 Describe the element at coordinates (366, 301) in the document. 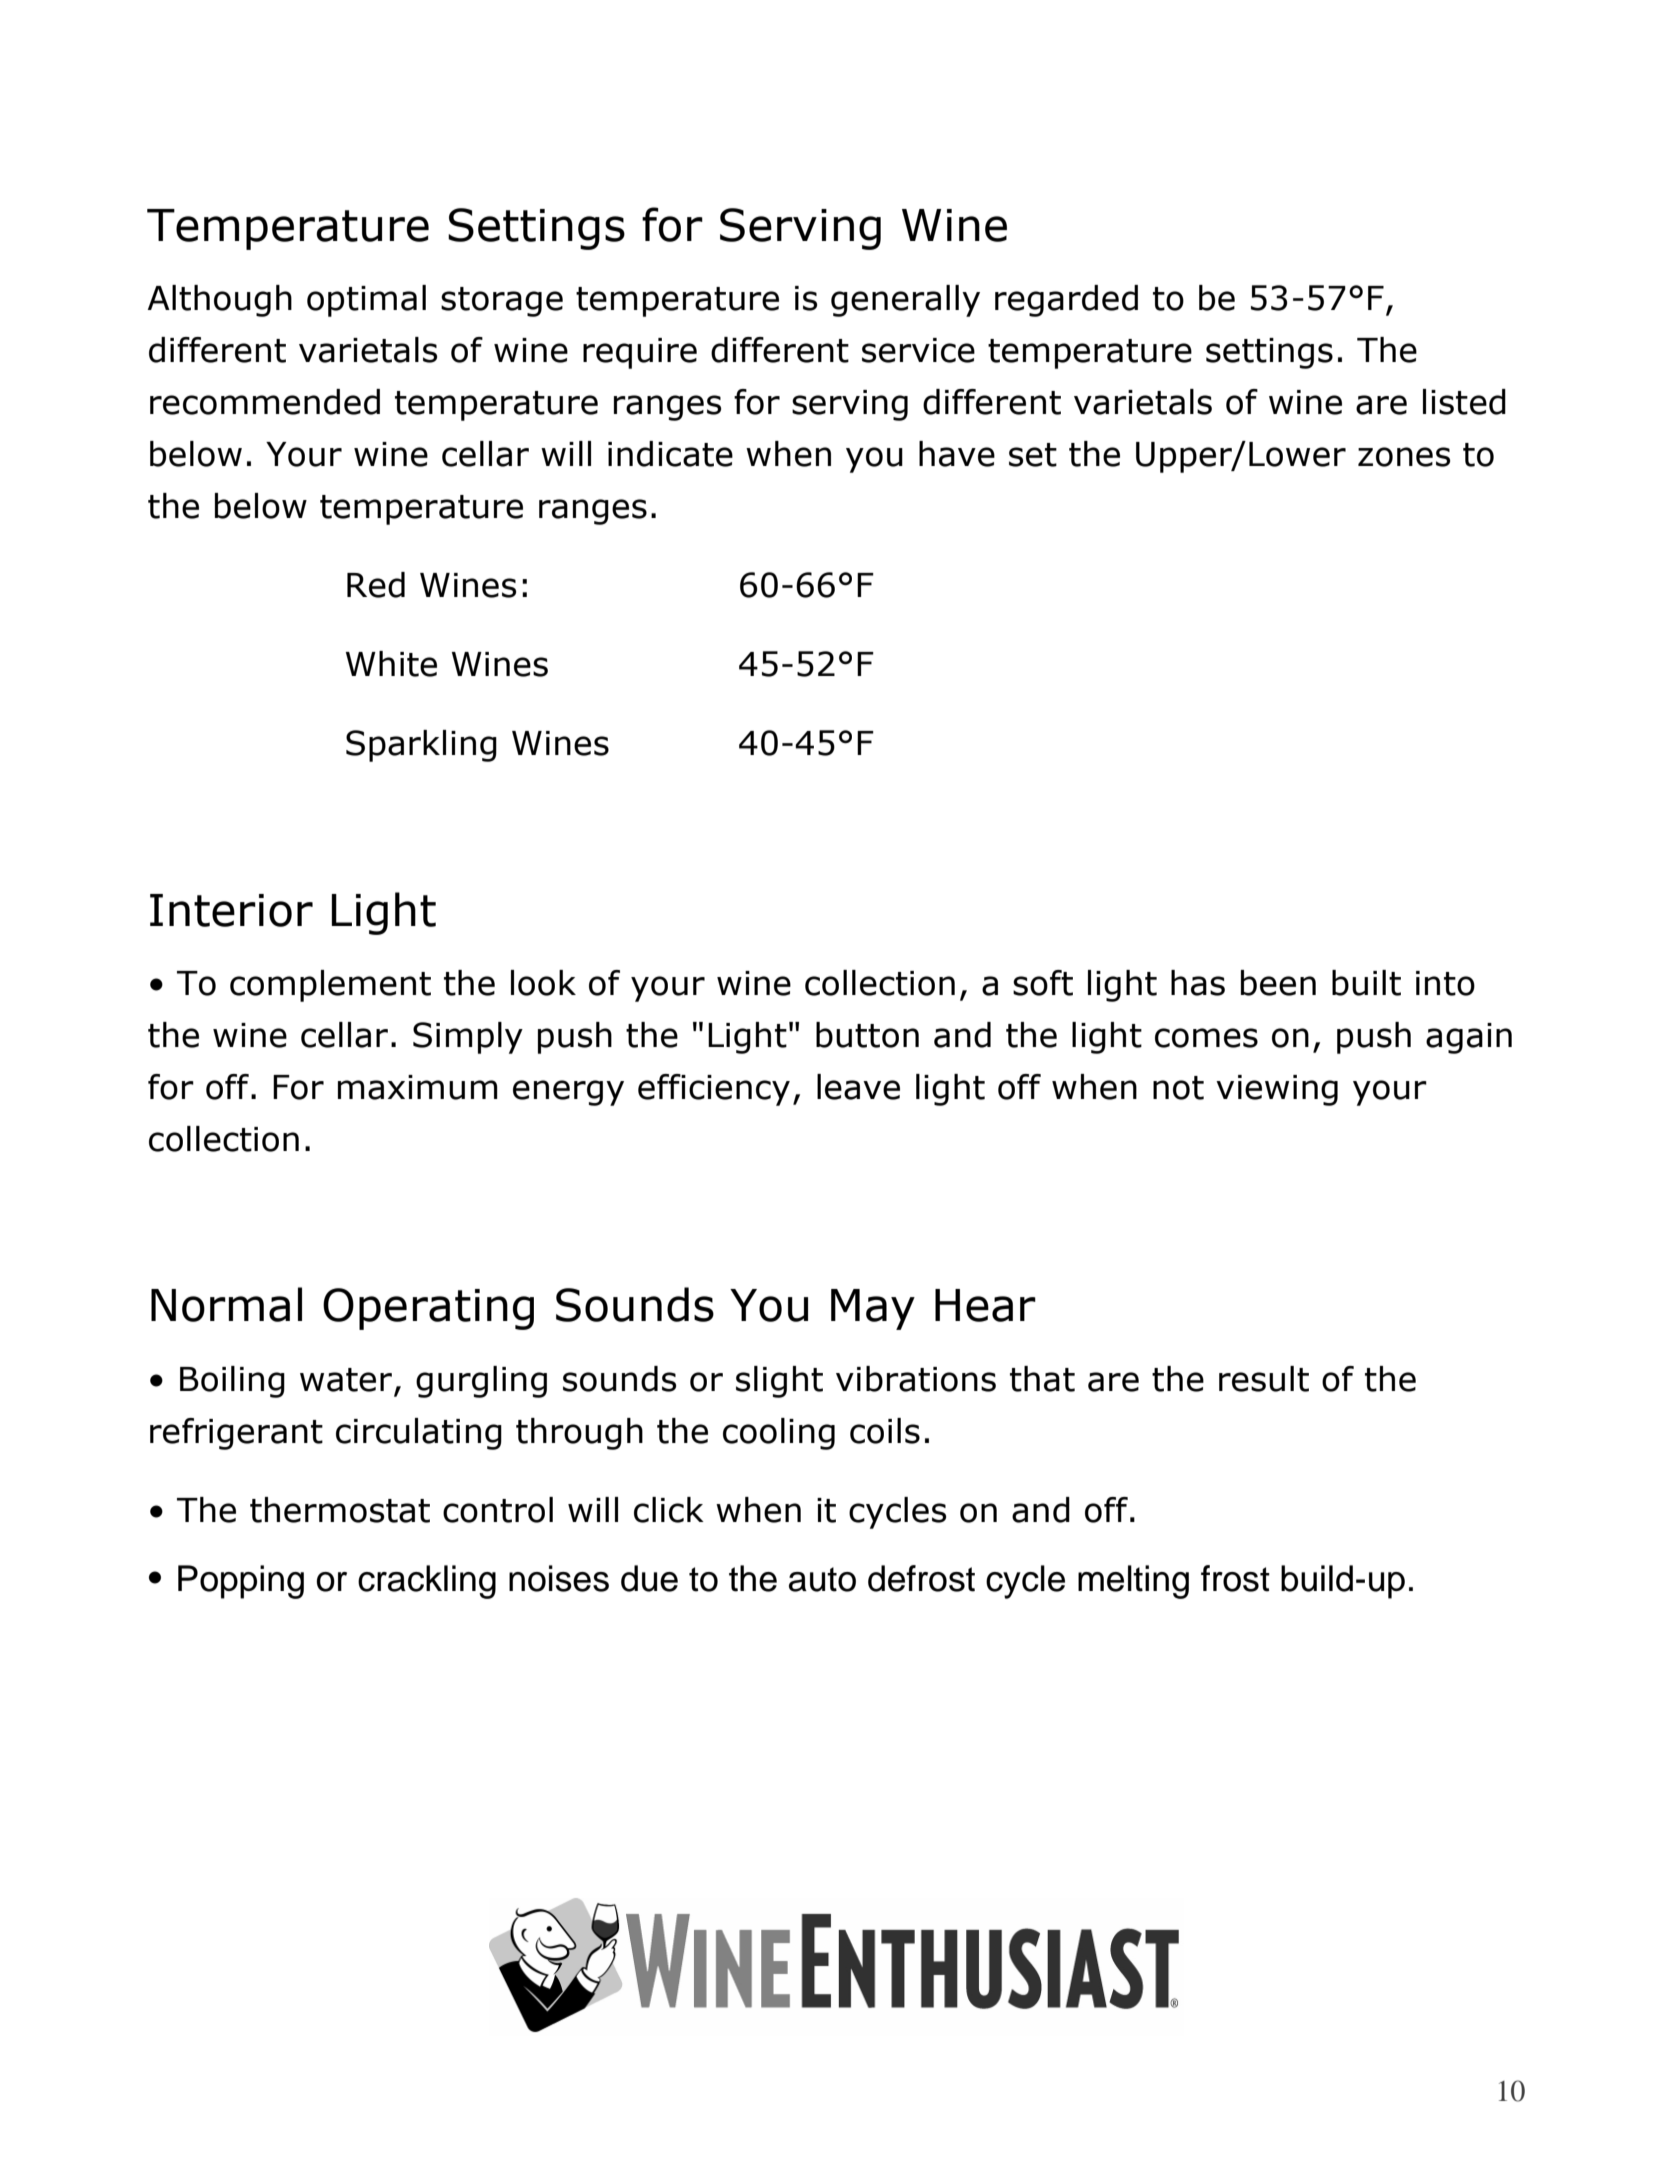

I see `optimal` at that location.
